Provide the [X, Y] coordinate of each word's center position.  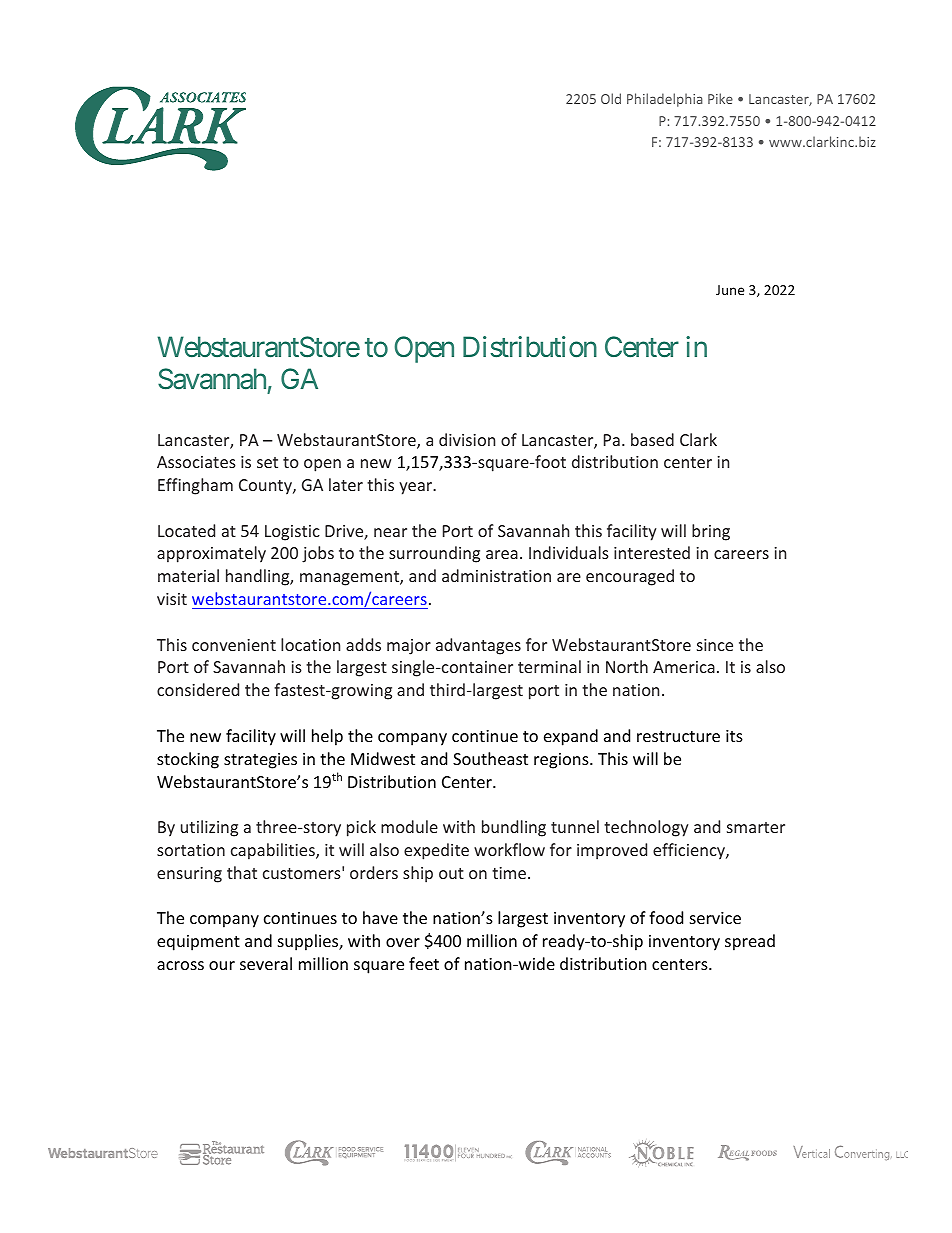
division [467, 439]
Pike [720, 98]
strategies [260, 761]
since [715, 645]
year [417, 488]
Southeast [490, 758]
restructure [678, 736]
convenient [234, 645]
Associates [196, 462]
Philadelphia [665, 100]
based [652, 439]
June [730, 290]
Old [611, 98]
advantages [478, 646]
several [266, 963]
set [267, 462]
